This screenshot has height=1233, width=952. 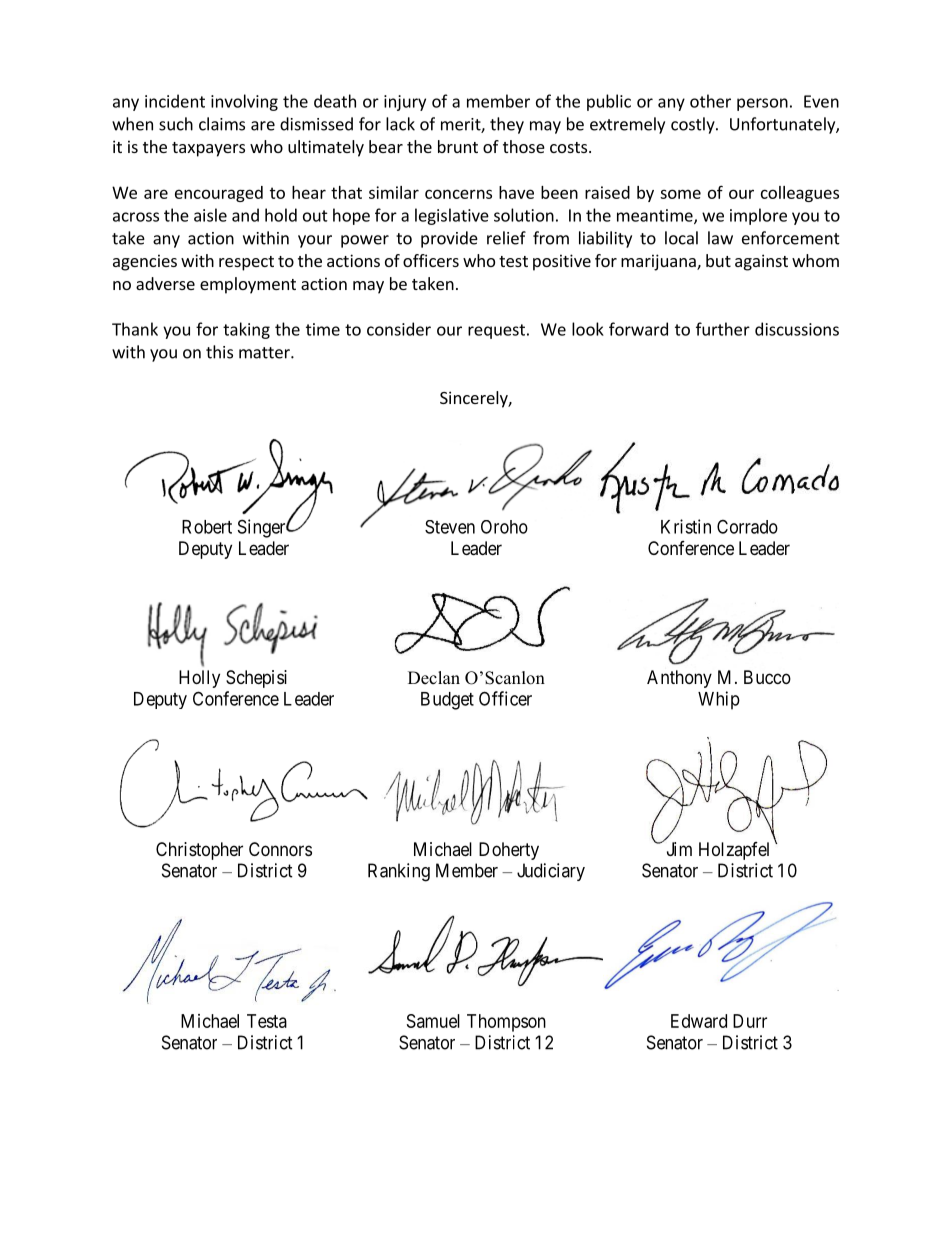 What do you see at coordinates (207, 527) in the screenshot?
I see `Robert` at bounding box center [207, 527].
